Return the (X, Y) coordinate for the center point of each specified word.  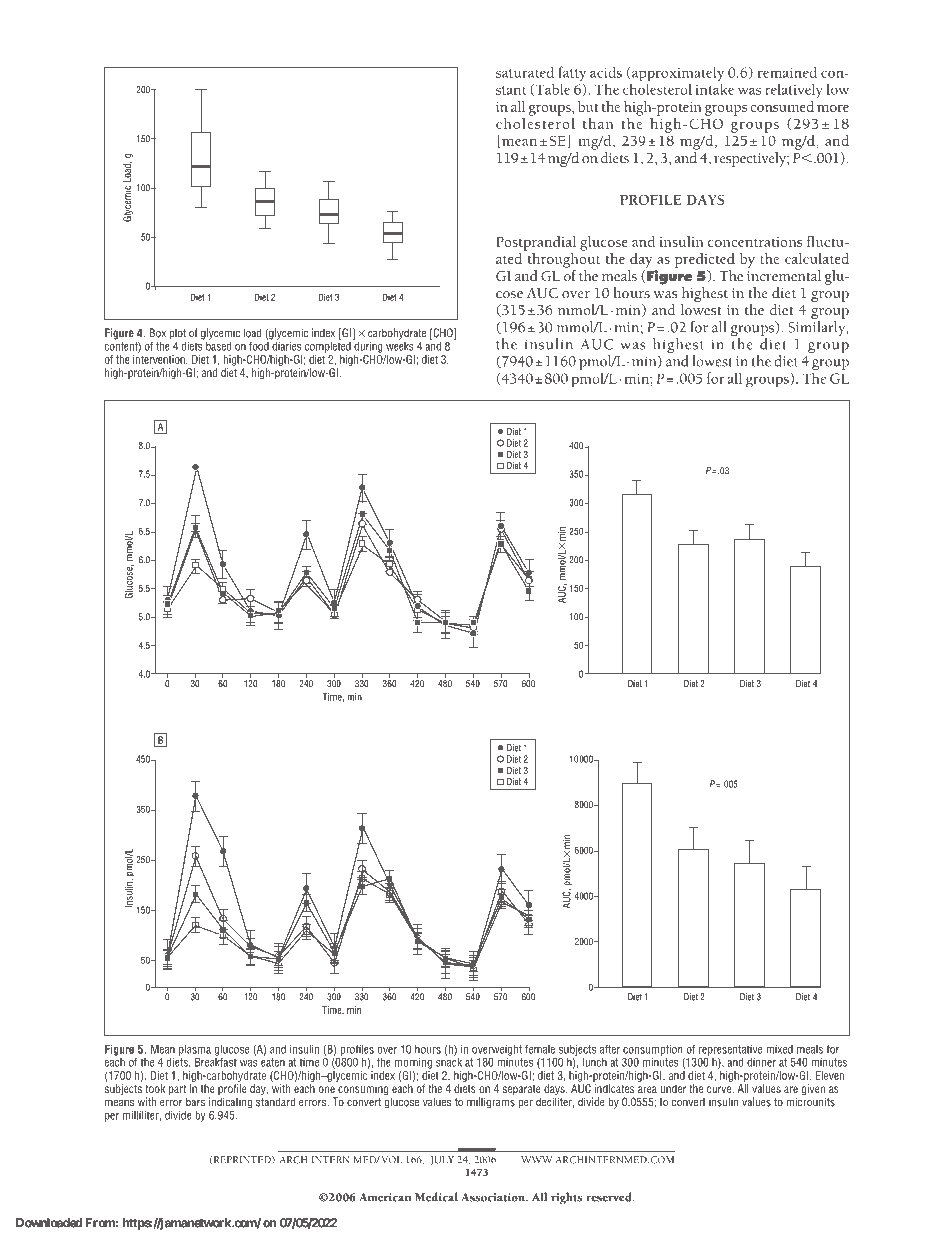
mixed (779, 1049)
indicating (230, 1103)
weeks (400, 345)
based (218, 345)
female (540, 1049)
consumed (782, 106)
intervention (160, 358)
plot (178, 334)
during (367, 346)
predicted (705, 260)
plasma (195, 1050)
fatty (572, 75)
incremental (784, 274)
